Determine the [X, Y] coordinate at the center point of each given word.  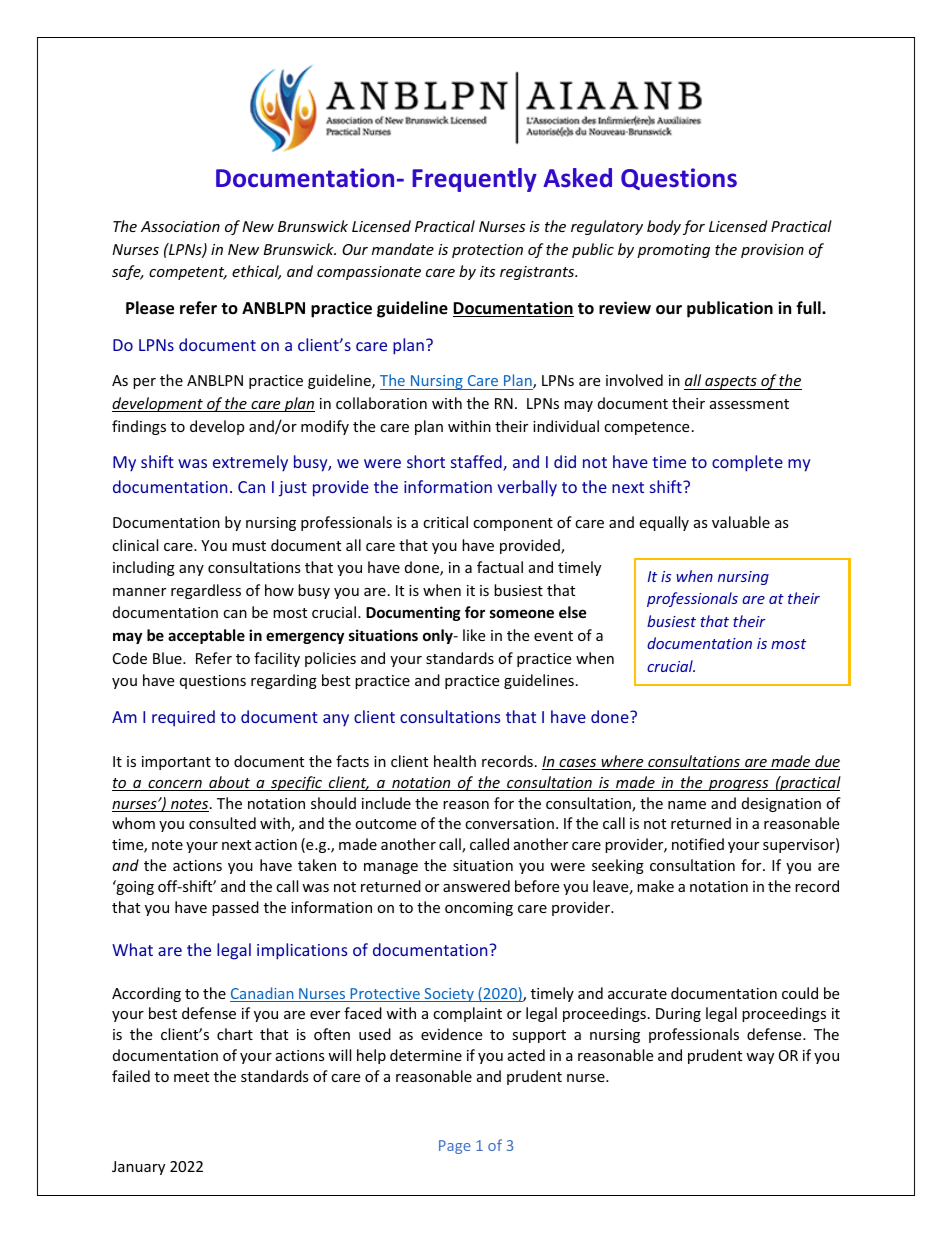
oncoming [479, 909]
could [800, 993]
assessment [749, 404]
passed [235, 908]
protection [487, 251]
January [138, 1168]
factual [500, 567]
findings [139, 427]
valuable [741, 522]
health [455, 761]
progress [739, 785]
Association [180, 226]
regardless [206, 591]
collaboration [381, 403]
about [229, 783]
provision [772, 251]
